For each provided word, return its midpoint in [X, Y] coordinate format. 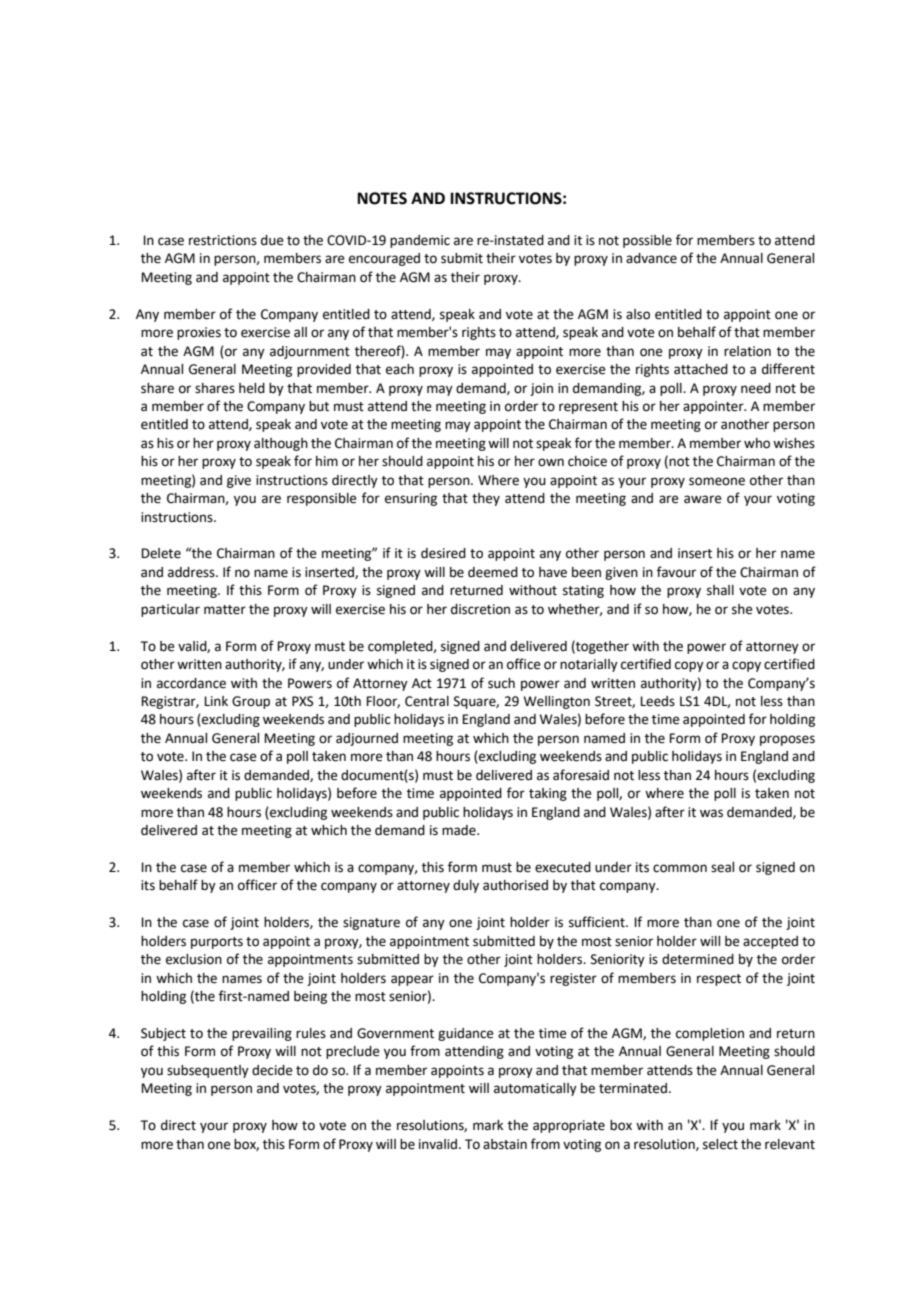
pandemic [420, 241]
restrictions [223, 240]
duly [466, 886]
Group [251, 702]
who [757, 443]
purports [217, 943]
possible [647, 241]
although [281, 444]
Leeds [657, 701]
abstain [505, 1144]
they [486, 499]
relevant [790, 1144]
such [501, 683]
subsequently [208, 1071]
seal [722, 867]
